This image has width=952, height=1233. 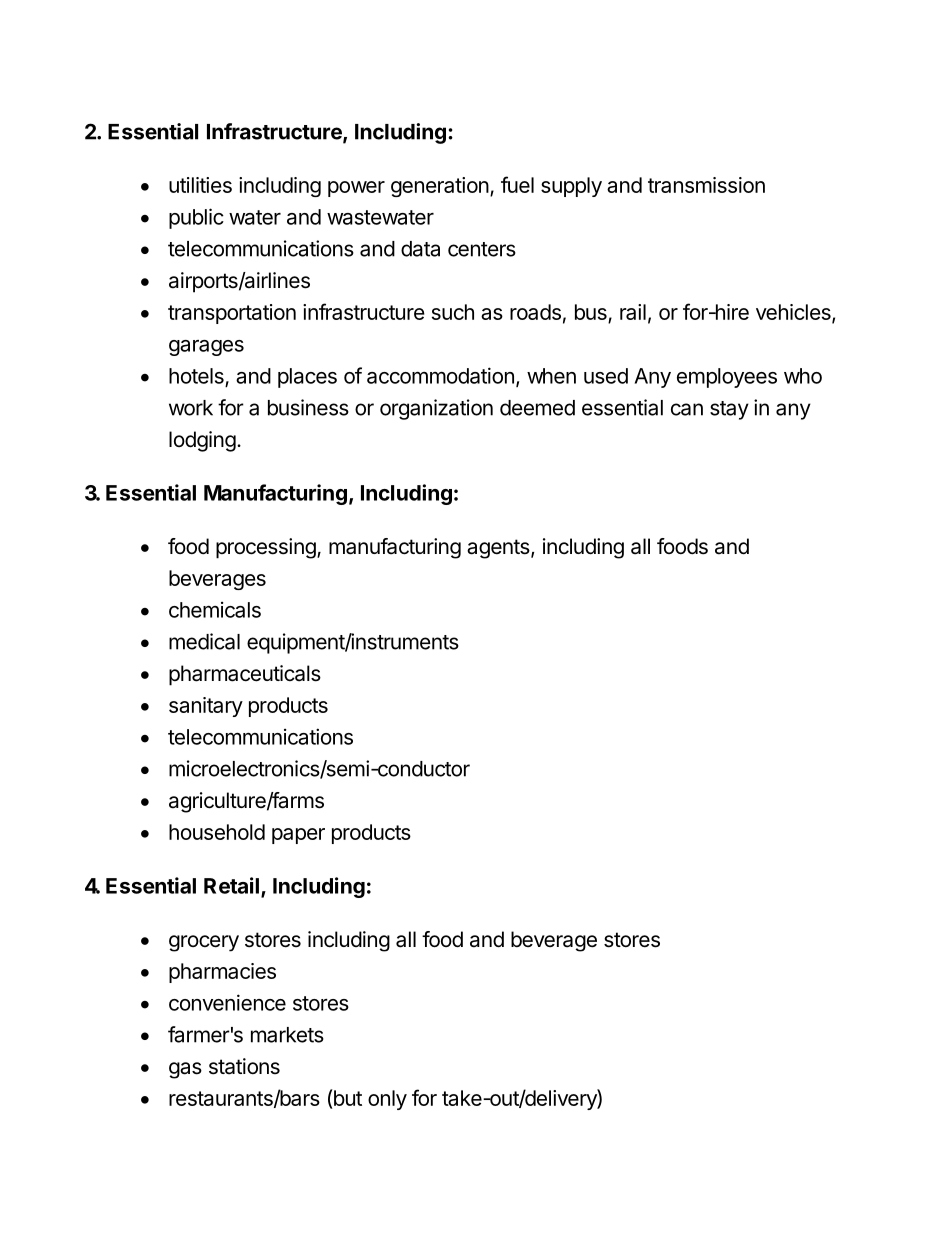 I want to click on transmission, so click(x=706, y=185).
